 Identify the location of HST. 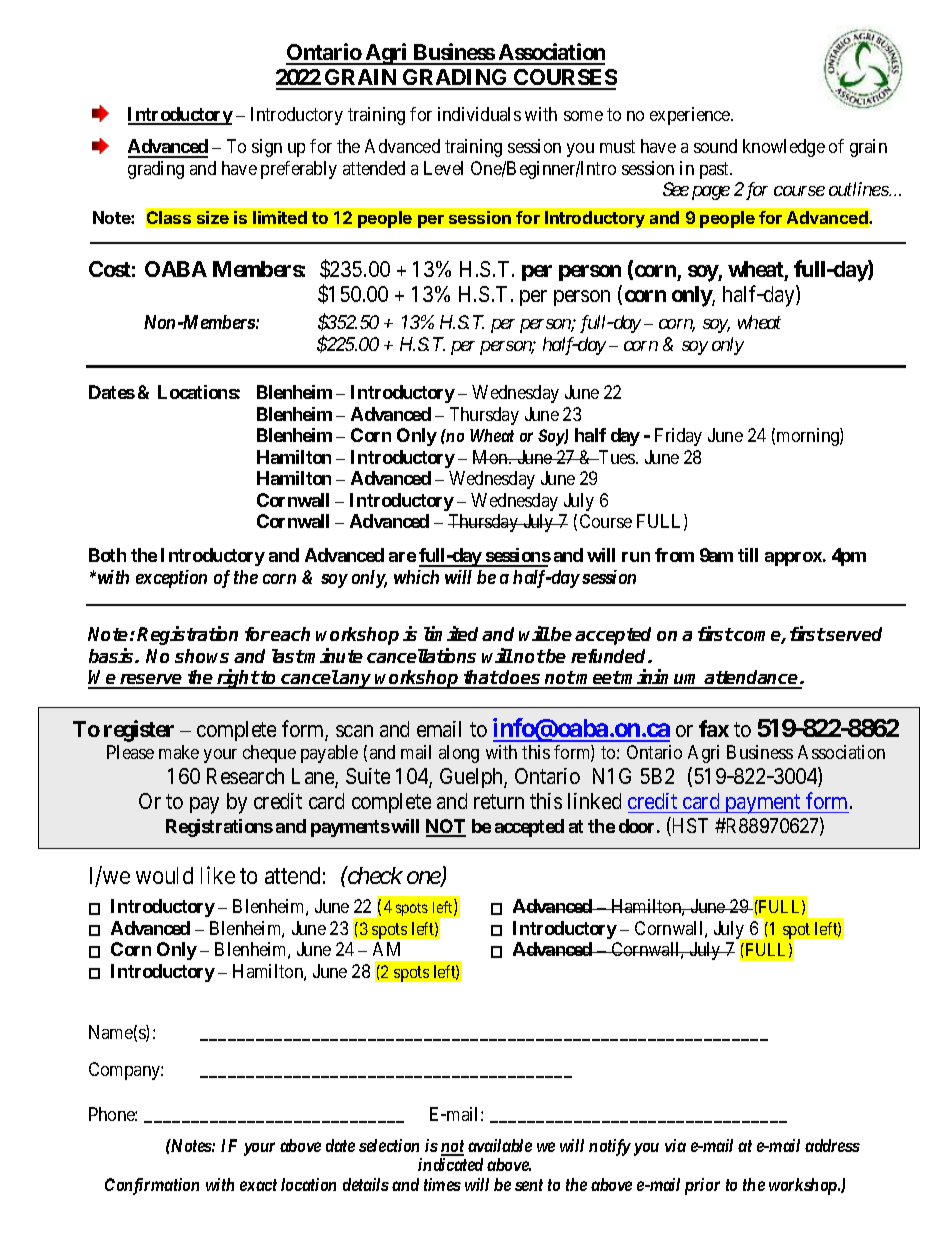
(689, 826).
